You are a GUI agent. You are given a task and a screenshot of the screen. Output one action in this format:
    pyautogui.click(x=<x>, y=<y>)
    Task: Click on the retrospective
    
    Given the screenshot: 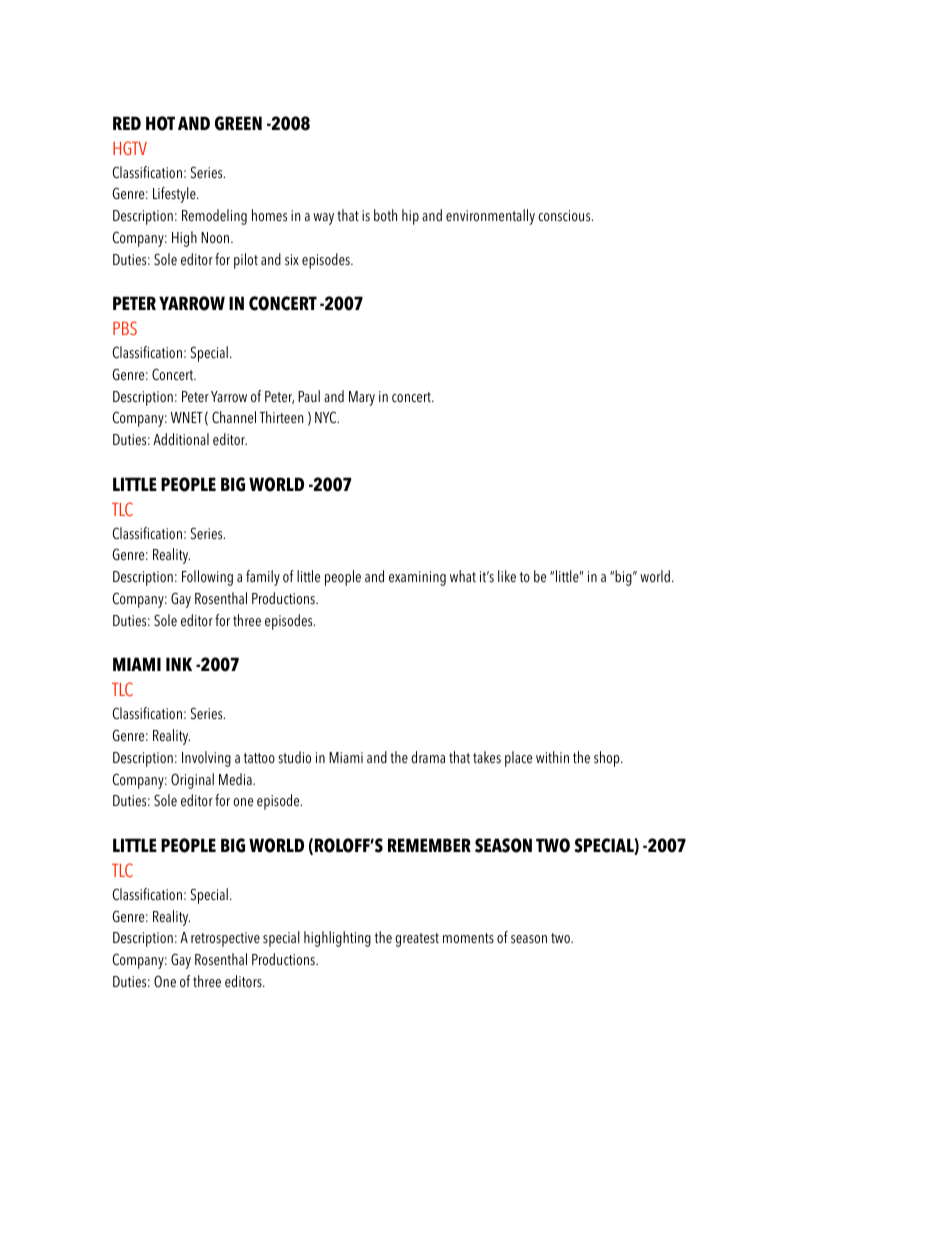 What is the action you would take?
    pyautogui.click(x=225, y=939)
